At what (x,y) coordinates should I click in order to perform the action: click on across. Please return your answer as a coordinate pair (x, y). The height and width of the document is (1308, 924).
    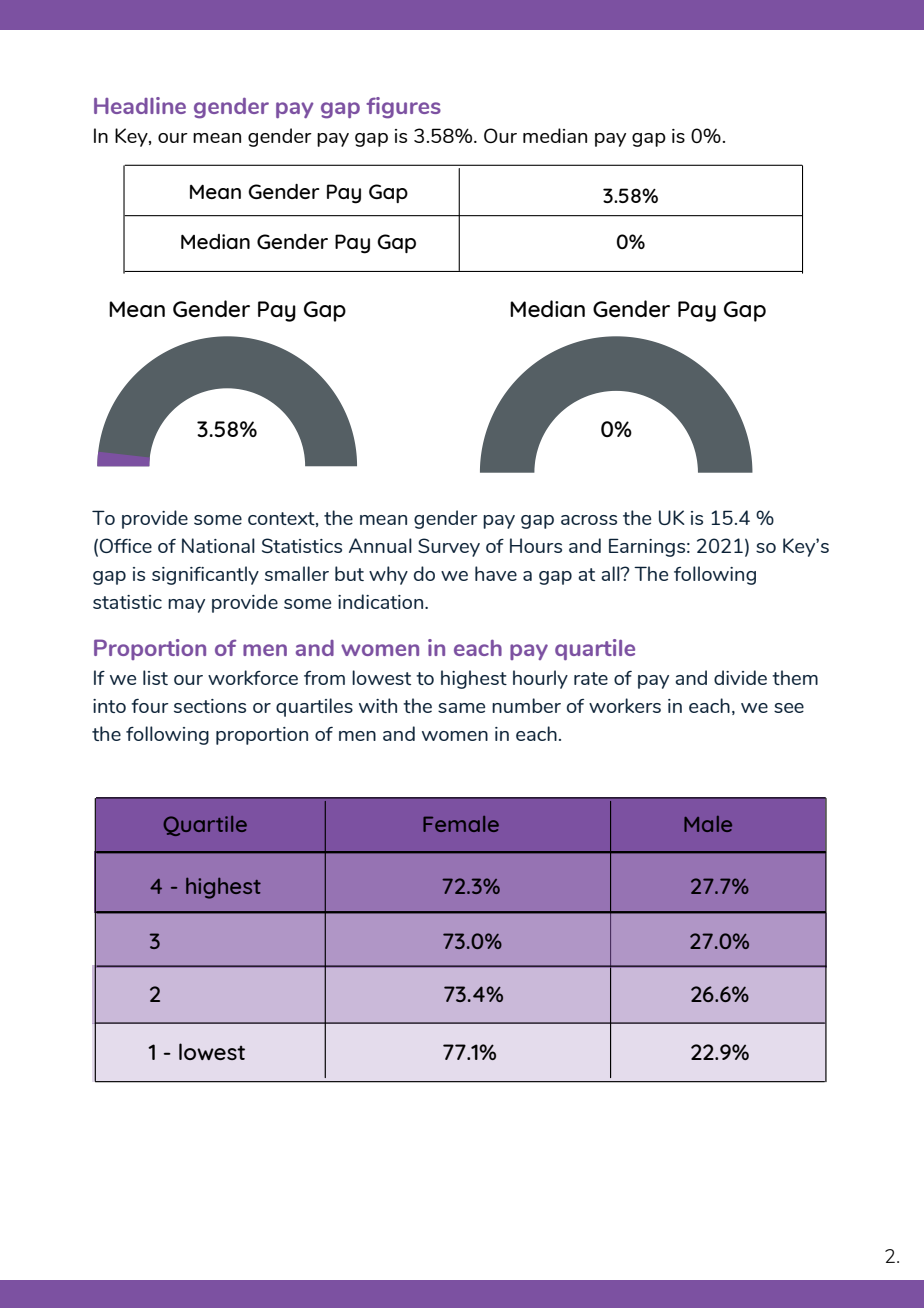
    Looking at the image, I should click on (589, 520).
